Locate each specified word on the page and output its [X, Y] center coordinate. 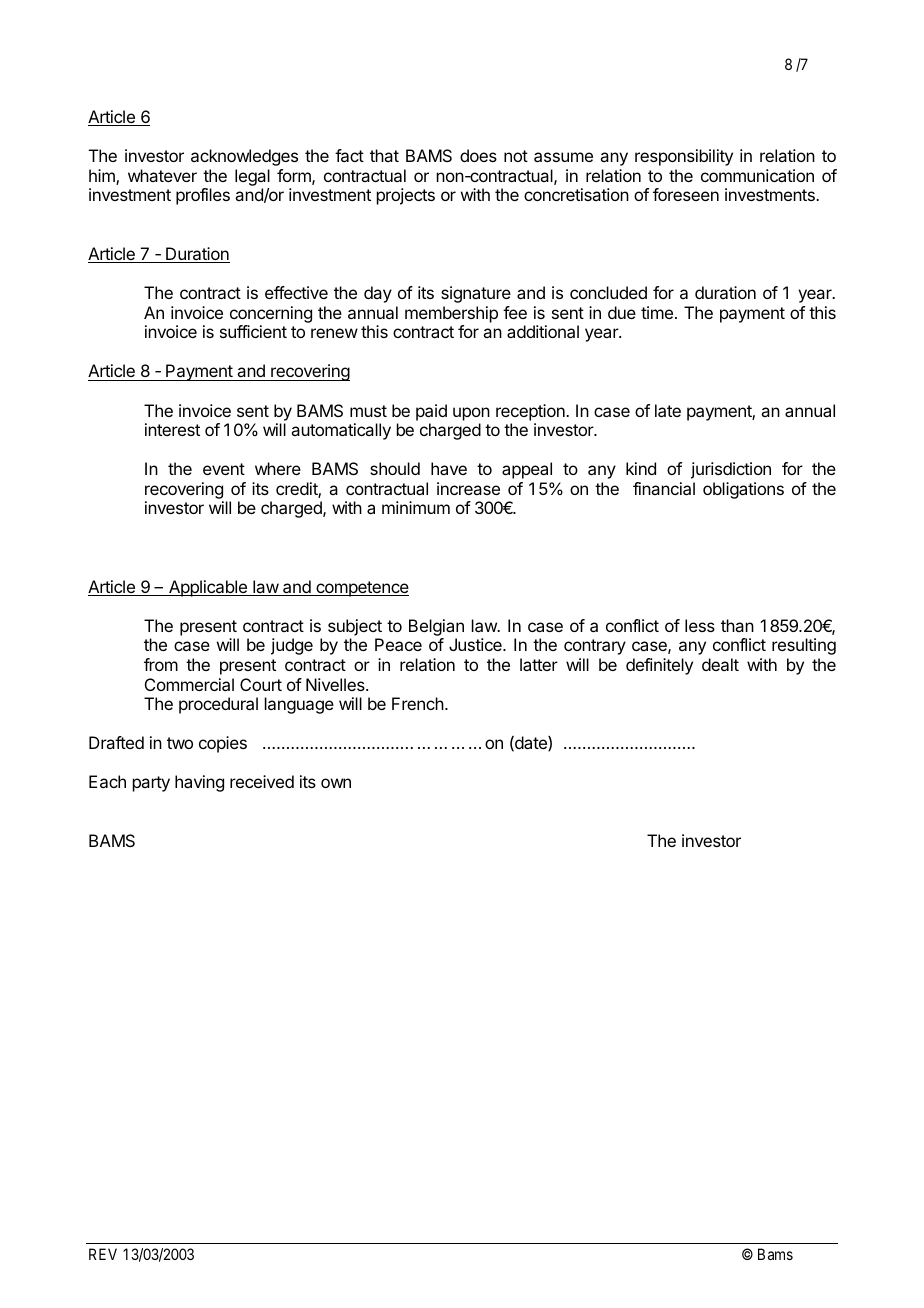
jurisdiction [731, 470]
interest [172, 429]
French [418, 703]
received [262, 781]
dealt [720, 664]
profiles [203, 196]
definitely [659, 666]
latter [539, 664]
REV [103, 1254]
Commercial [189, 684]
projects [406, 196]
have [449, 468]
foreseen [686, 194]
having [199, 783]
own [336, 783]
